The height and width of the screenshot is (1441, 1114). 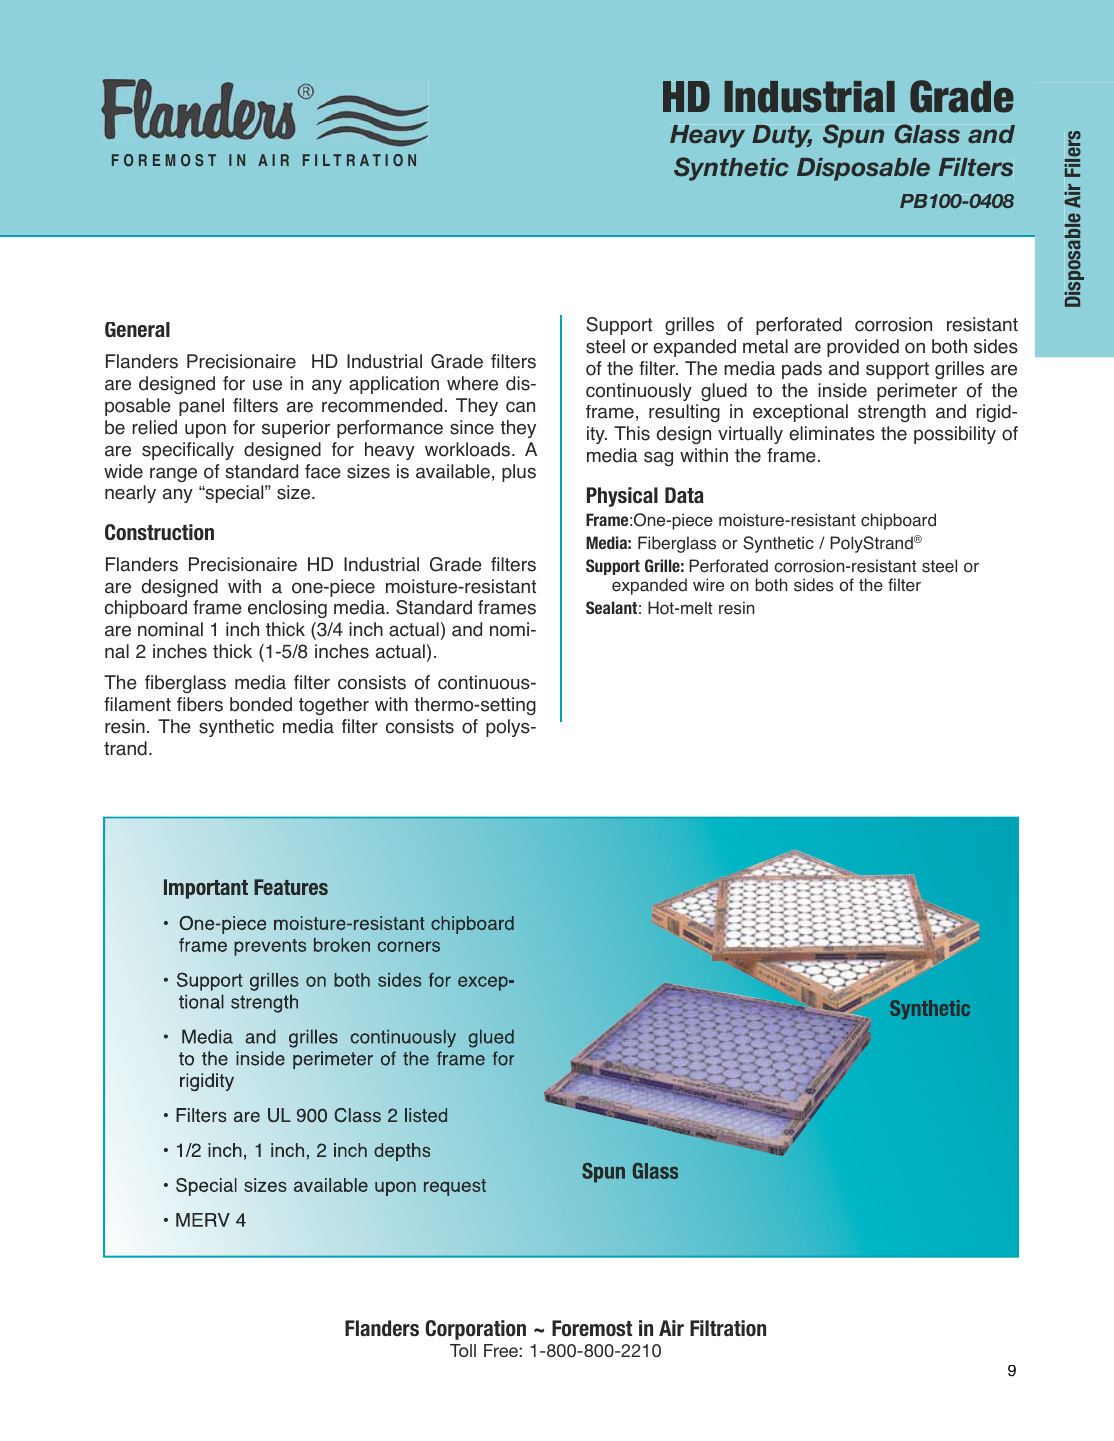 What do you see at coordinates (261, 704) in the screenshot?
I see `bonded` at bounding box center [261, 704].
